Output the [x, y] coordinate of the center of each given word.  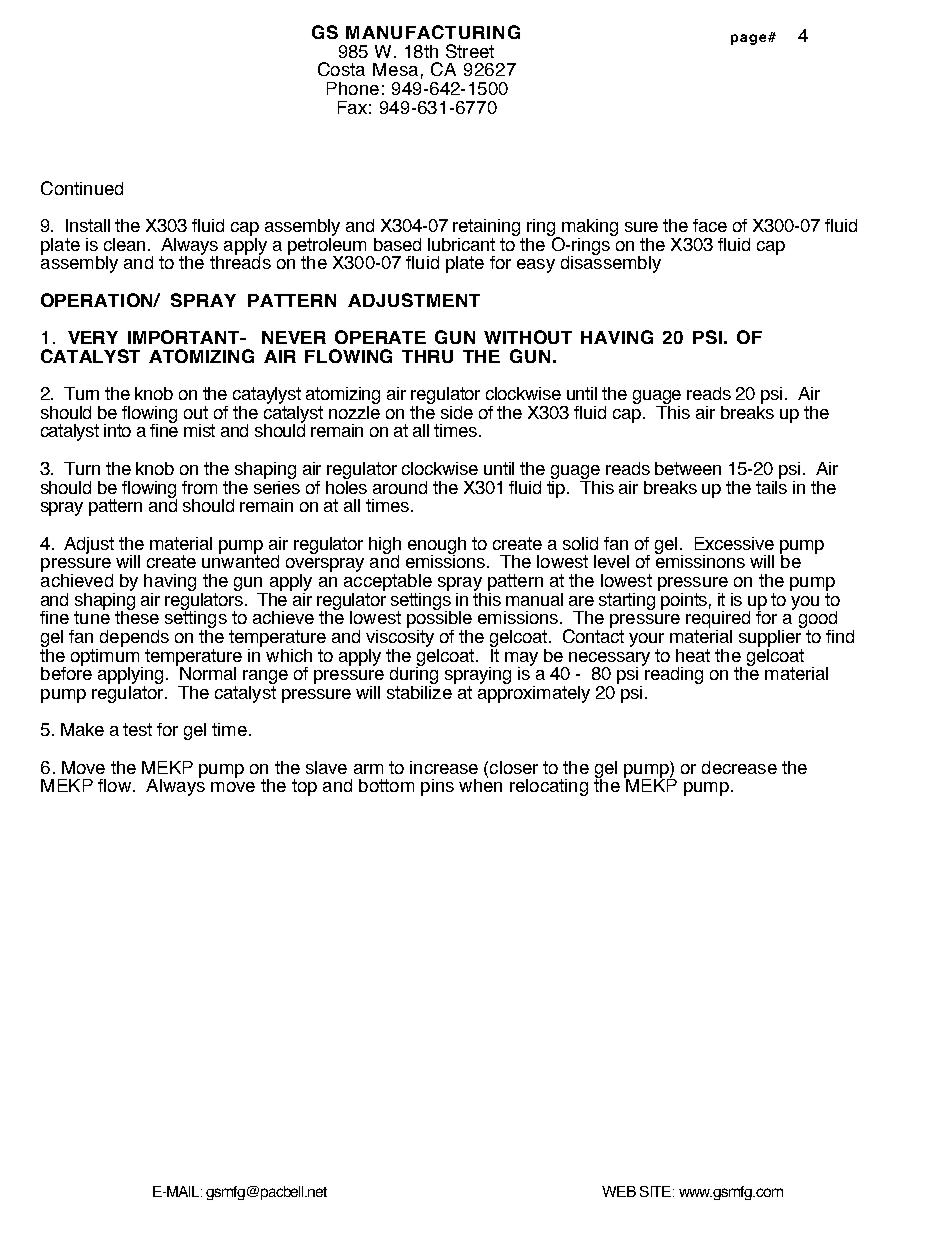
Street [470, 51]
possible [439, 619]
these [137, 616]
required [718, 619]
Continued [82, 188]
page [750, 39]
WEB [619, 1191]
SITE [657, 1191]
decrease [739, 767]
